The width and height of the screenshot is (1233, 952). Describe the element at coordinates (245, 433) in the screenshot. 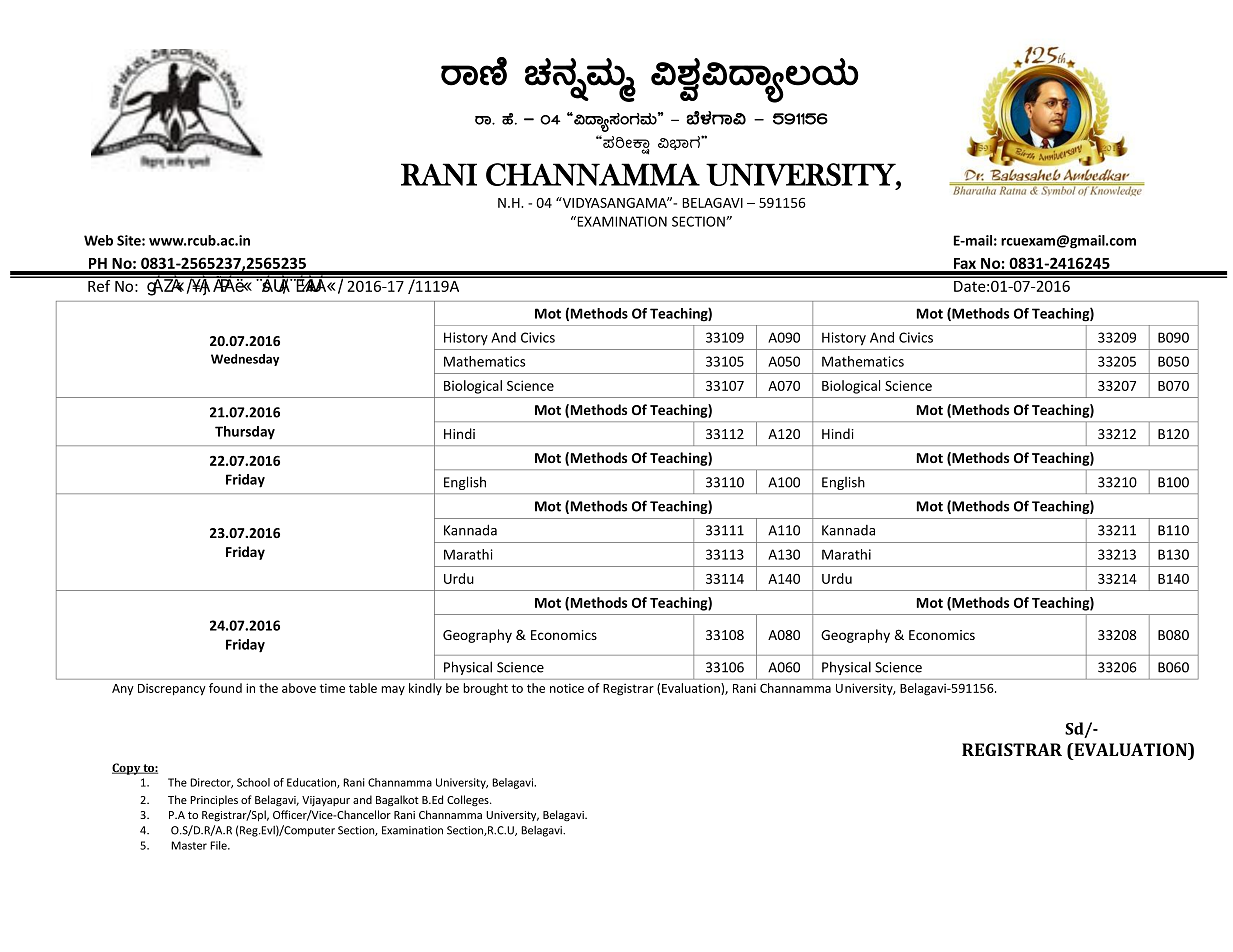

I see `Thursday` at that location.
